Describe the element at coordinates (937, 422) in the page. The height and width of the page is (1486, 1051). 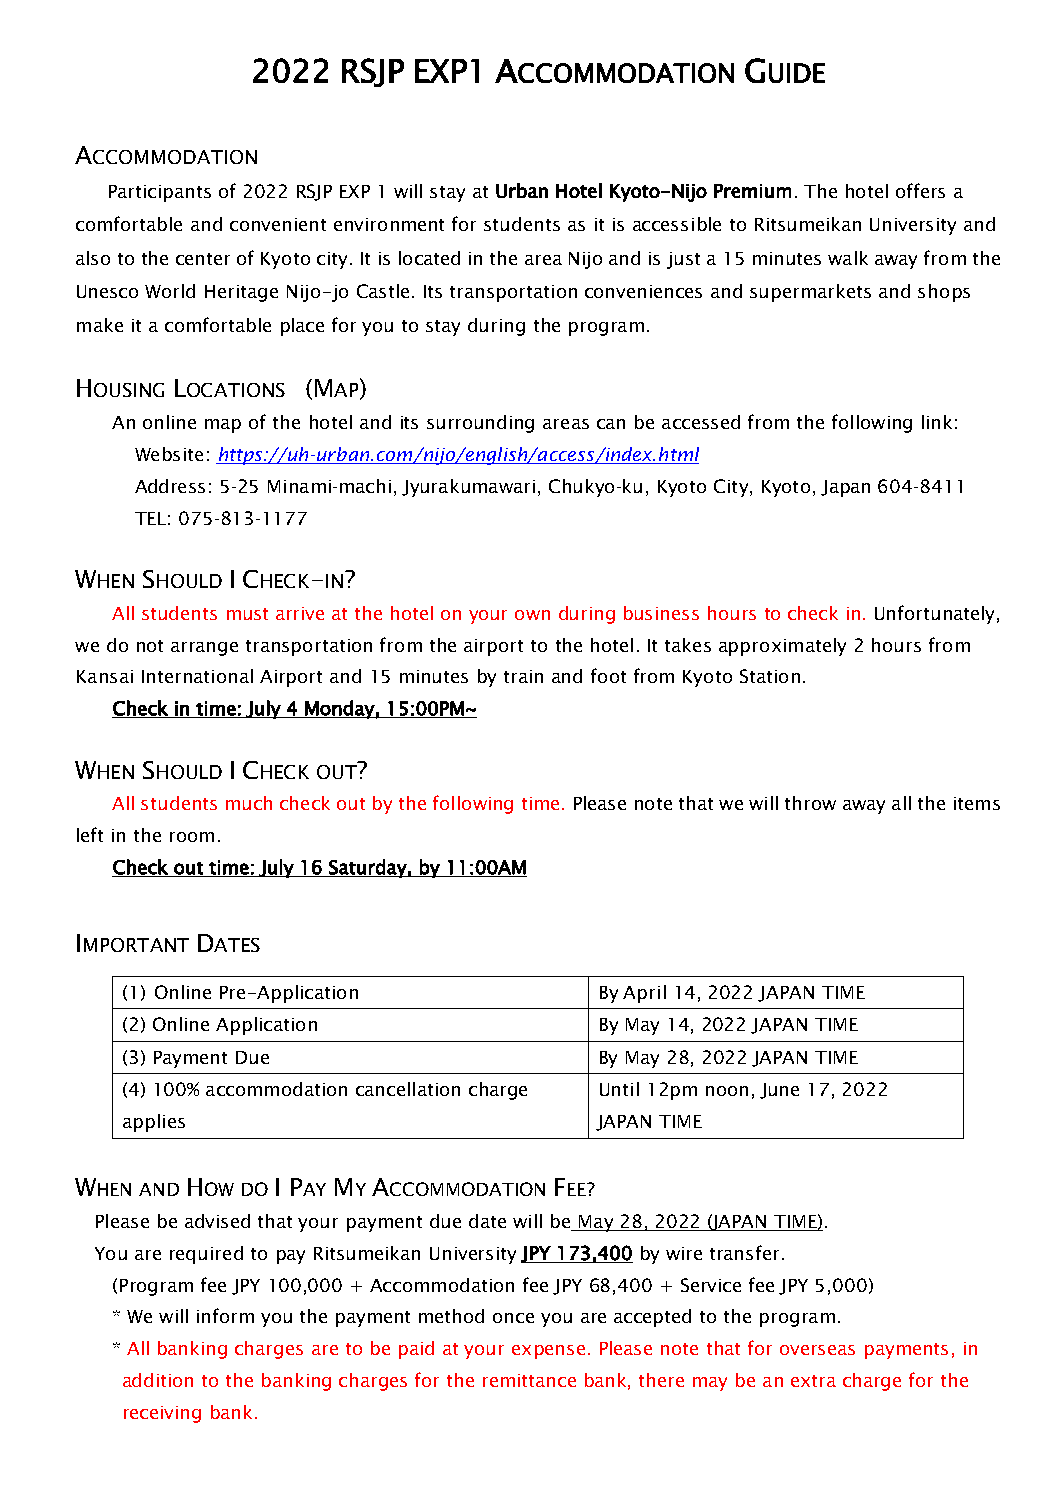
I see `link` at that location.
